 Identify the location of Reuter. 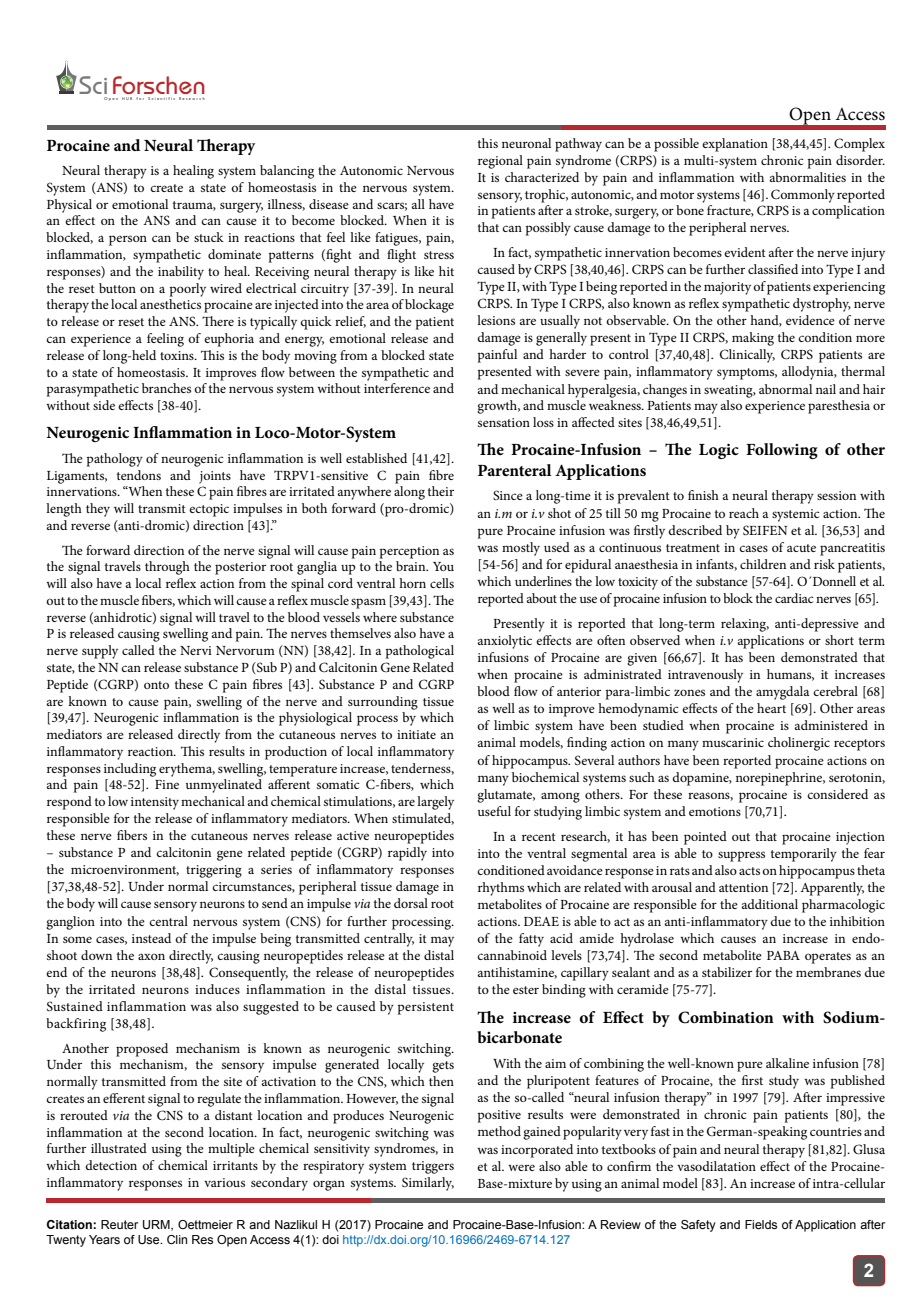
(119, 1224).
